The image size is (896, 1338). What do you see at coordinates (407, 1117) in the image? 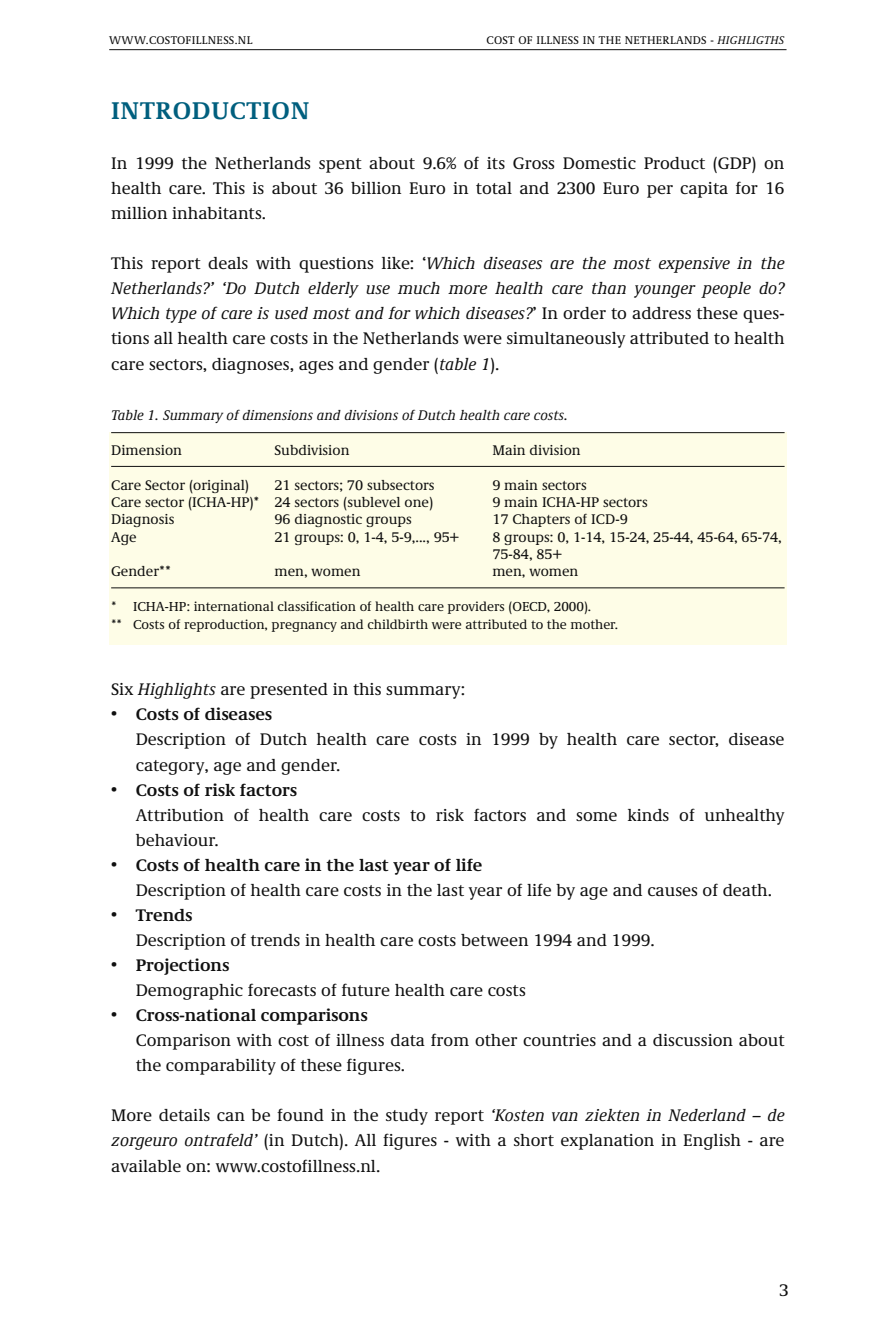
I see `study` at bounding box center [407, 1117].
